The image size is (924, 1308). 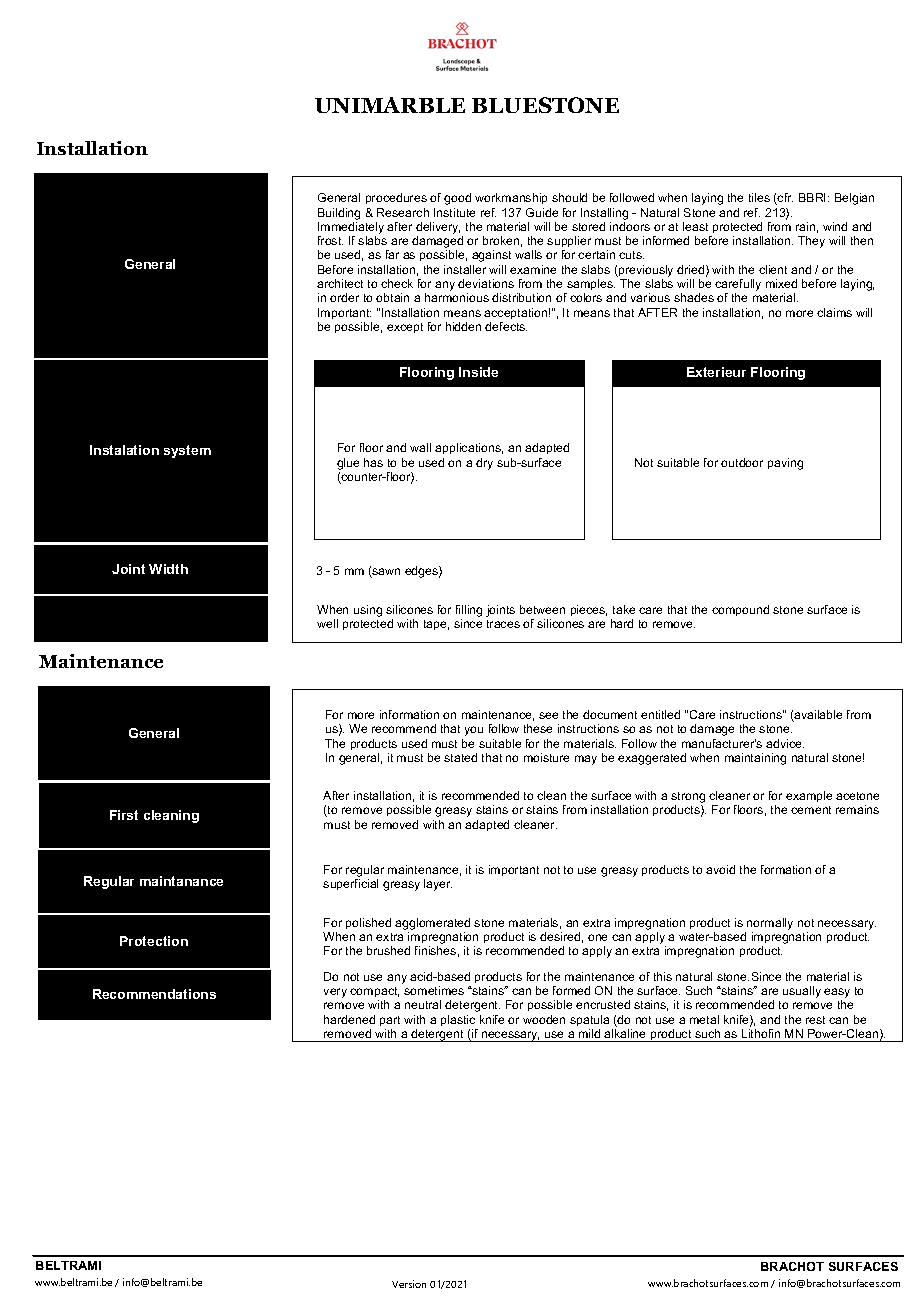 I want to click on you, so click(x=474, y=731).
